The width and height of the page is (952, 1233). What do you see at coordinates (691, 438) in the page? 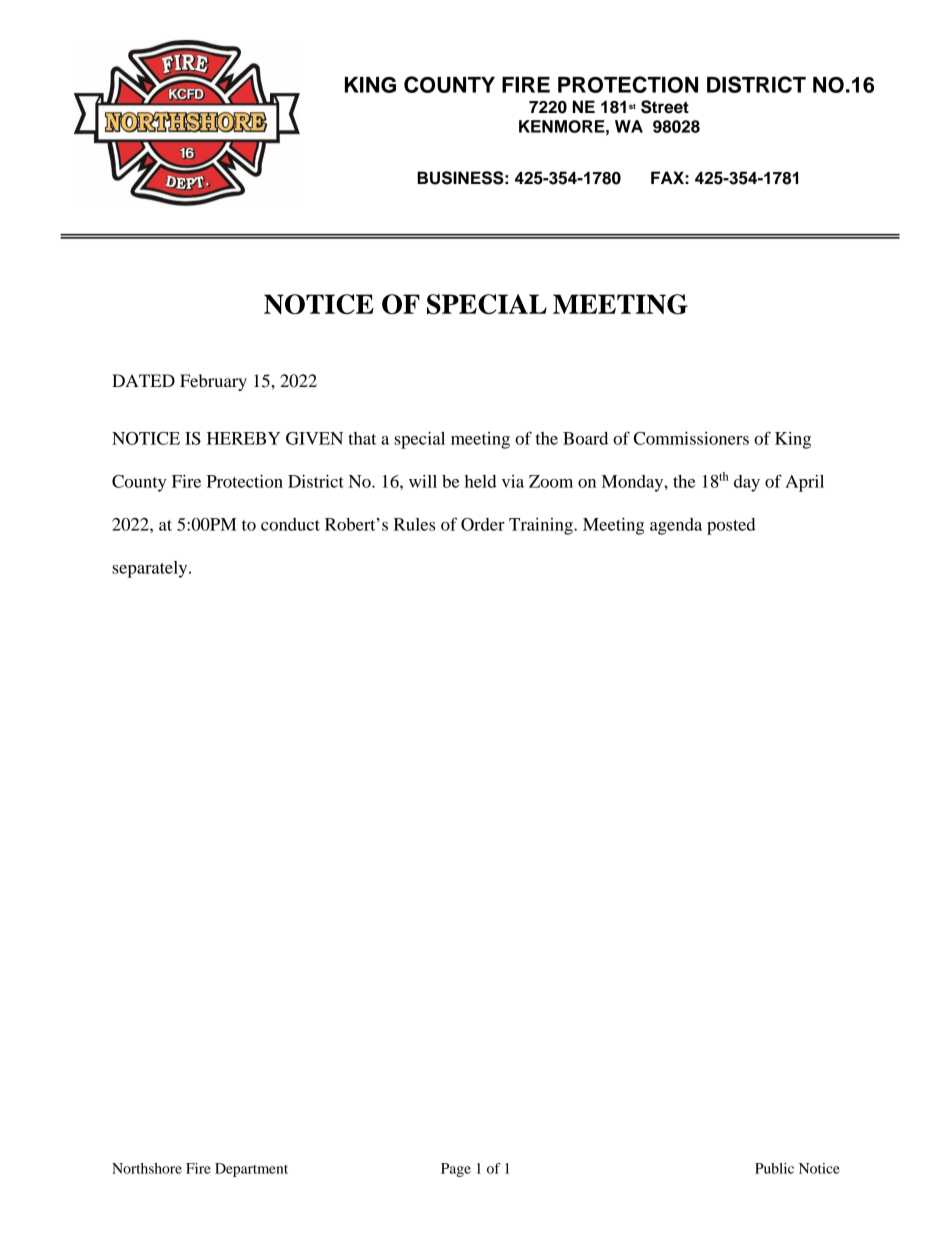
I see `Commissioners` at bounding box center [691, 438].
